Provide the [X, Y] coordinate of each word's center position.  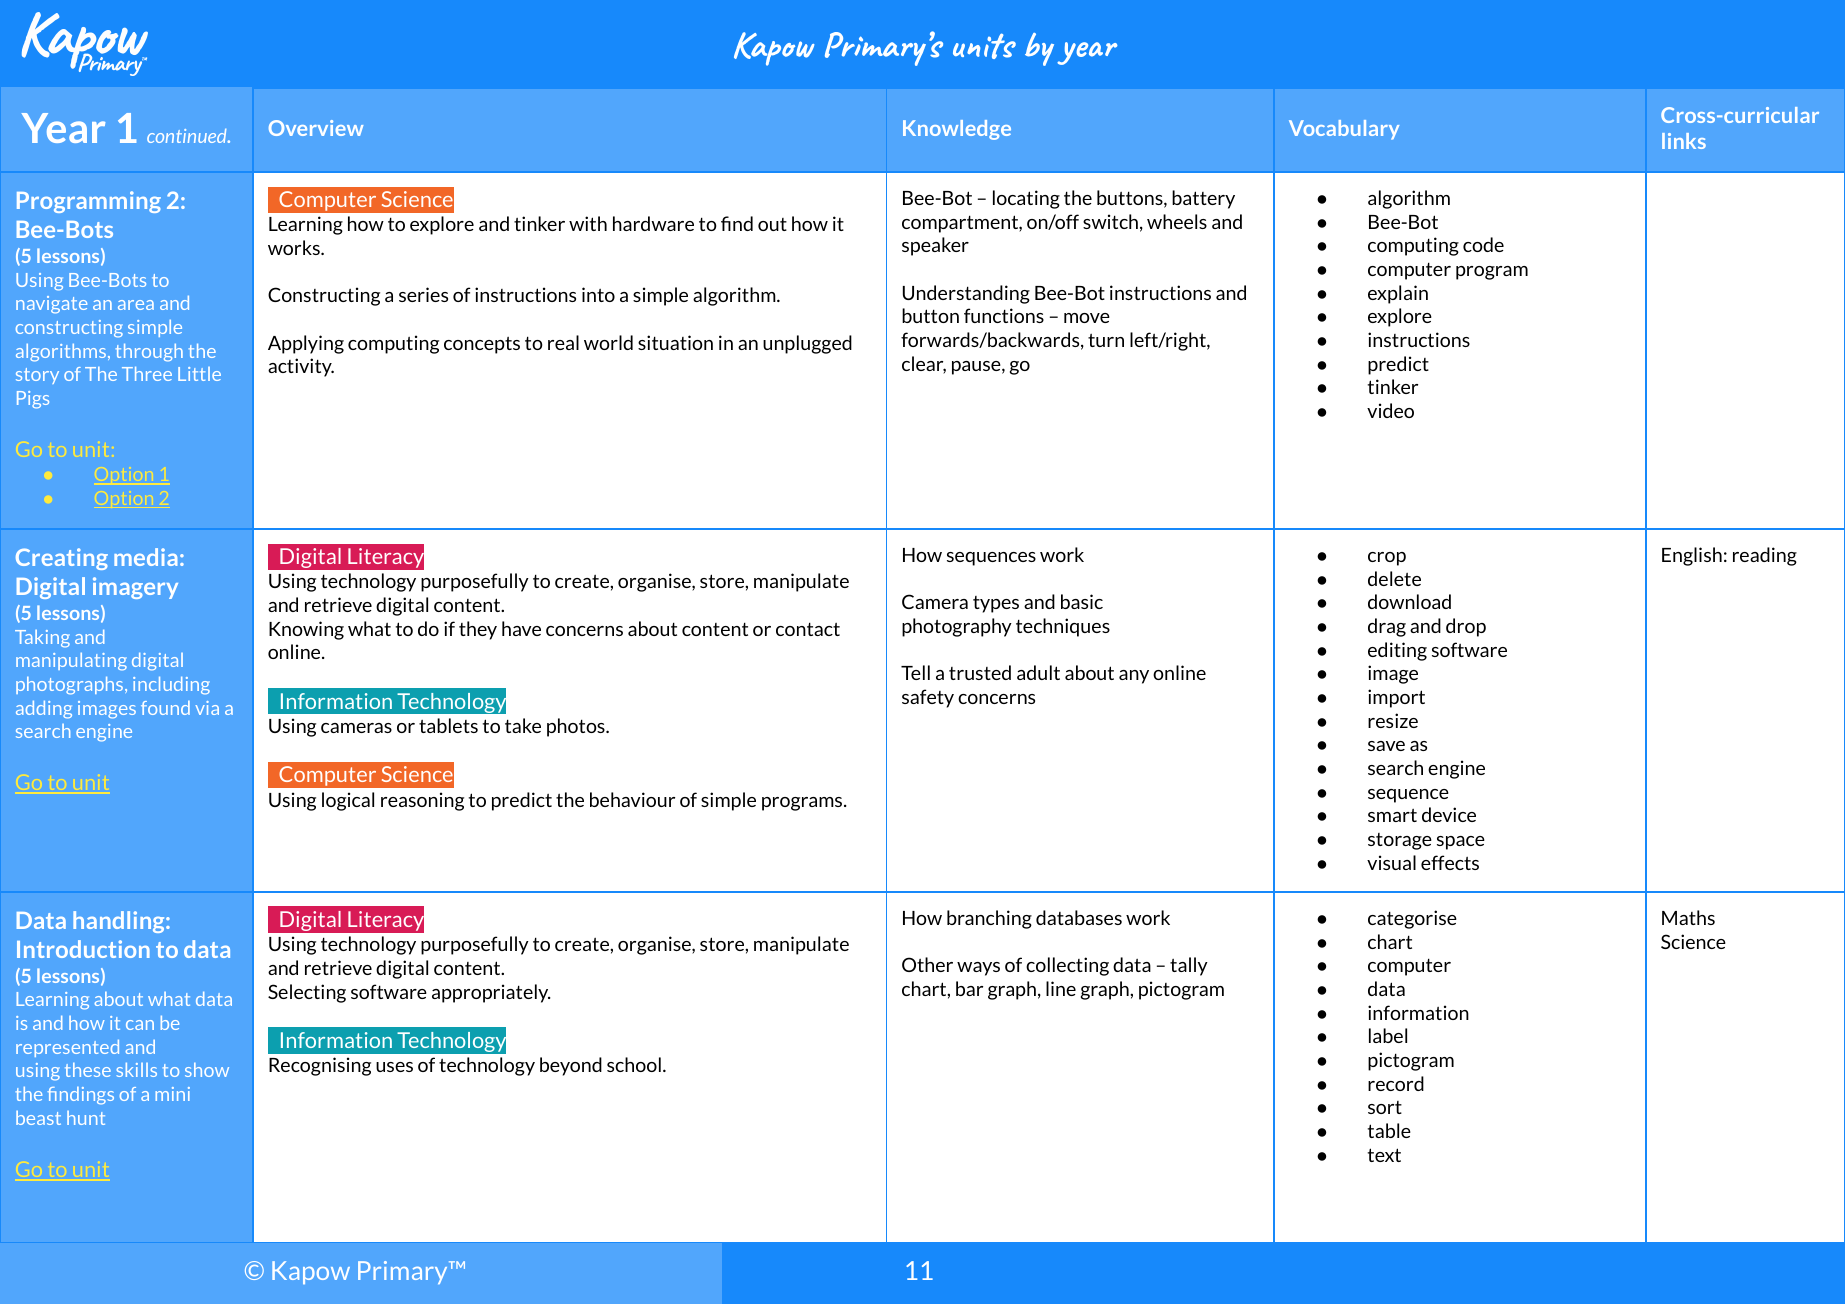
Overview [316, 128]
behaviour [632, 799]
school [634, 1064]
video [1390, 410]
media [145, 557]
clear [924, 365]
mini [172, 1094]
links [1684, 141]
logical [348, 801]
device [1449, 814]
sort [1385, 1107]
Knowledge [957, 130]
